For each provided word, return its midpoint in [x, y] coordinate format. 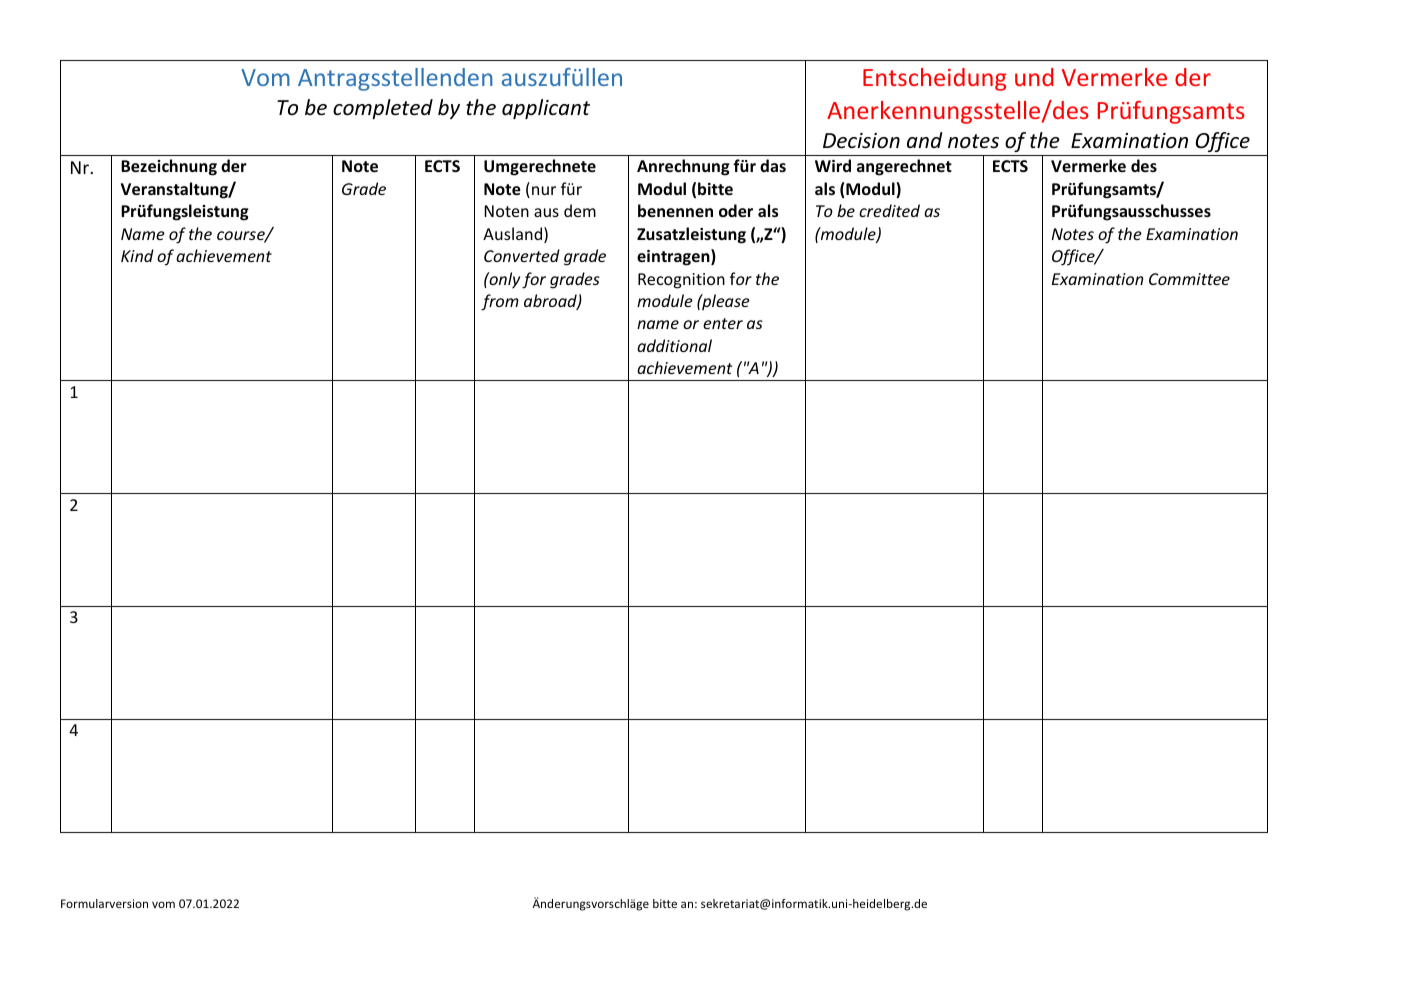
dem [580, 210]
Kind [137, 255]
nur [544, 190]
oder [736, 210]
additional [674, 345]
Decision [861, 141]
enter [723, 323]
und [1034, 77]
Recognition [681, 281]
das [773, 165]
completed [383, 109]
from [500, 302]
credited [889, 210]
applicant [546, 109]
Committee [1189, 279]
